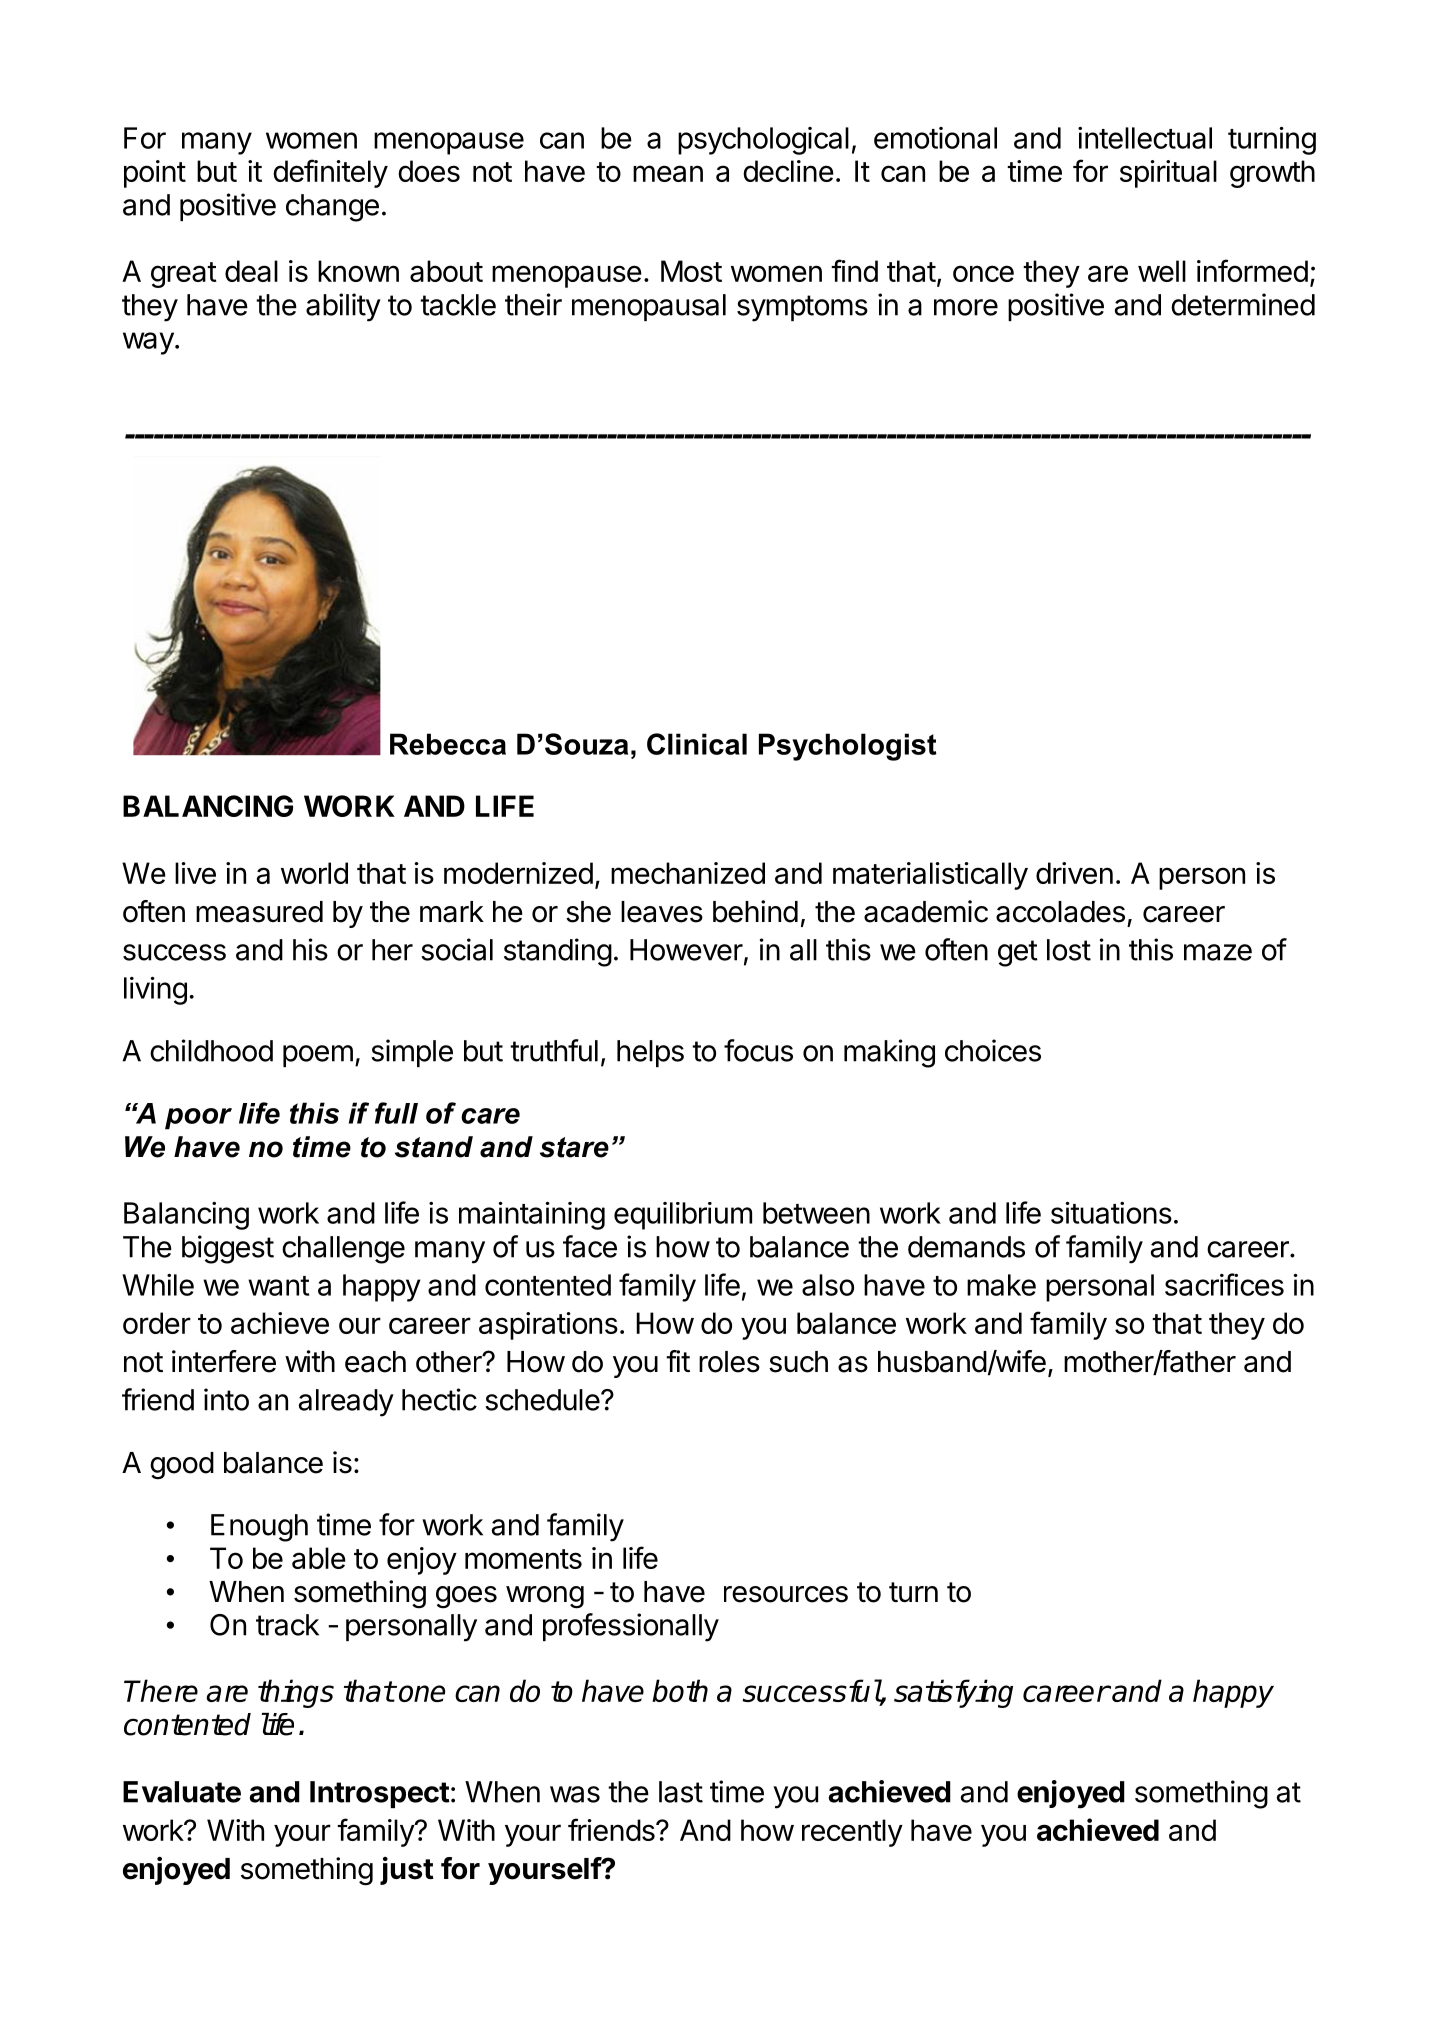 Image resolution: width=1438 pixels, height=2034 pixels. What do you see at coordinates (330, 173) in the document?
I see `definitely` at bounding box center [330, 173].
